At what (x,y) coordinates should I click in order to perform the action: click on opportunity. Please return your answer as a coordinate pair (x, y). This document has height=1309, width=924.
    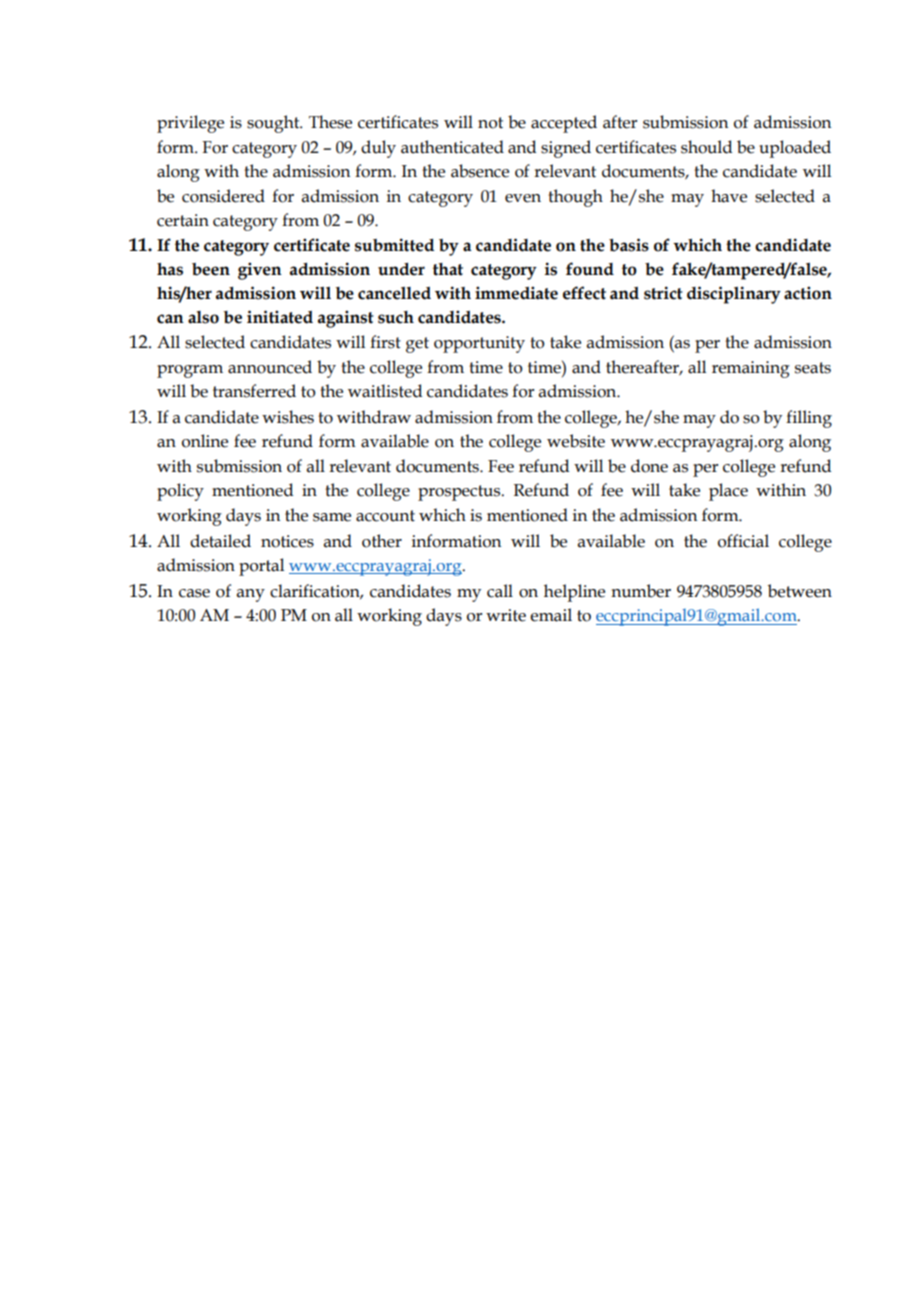
    Looking at the image, I should click on (479, 344).
